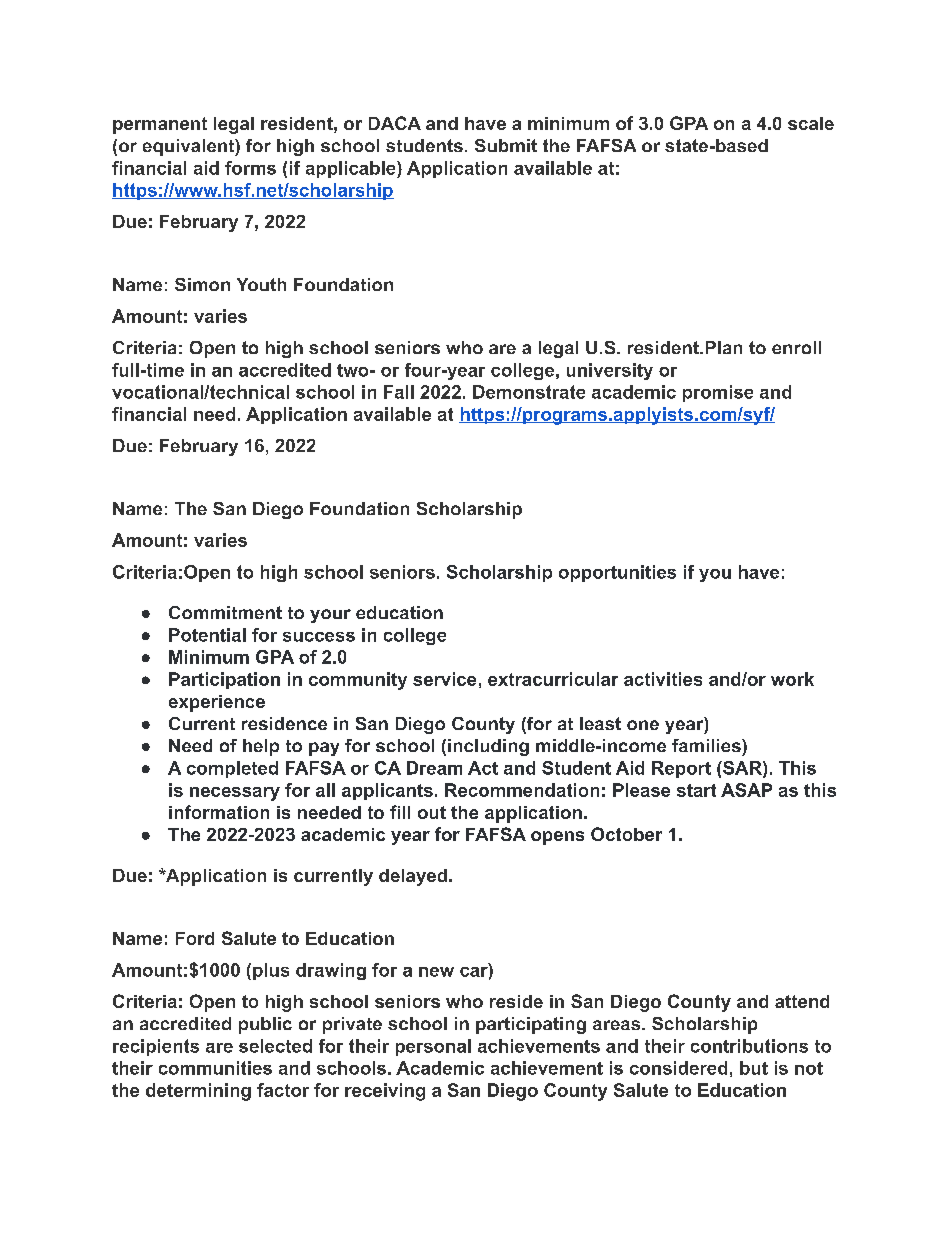 The width and height of the image is (952, 1233). Describe the element at coordinates (718, 393) in the image. I see `promise` at that location.
